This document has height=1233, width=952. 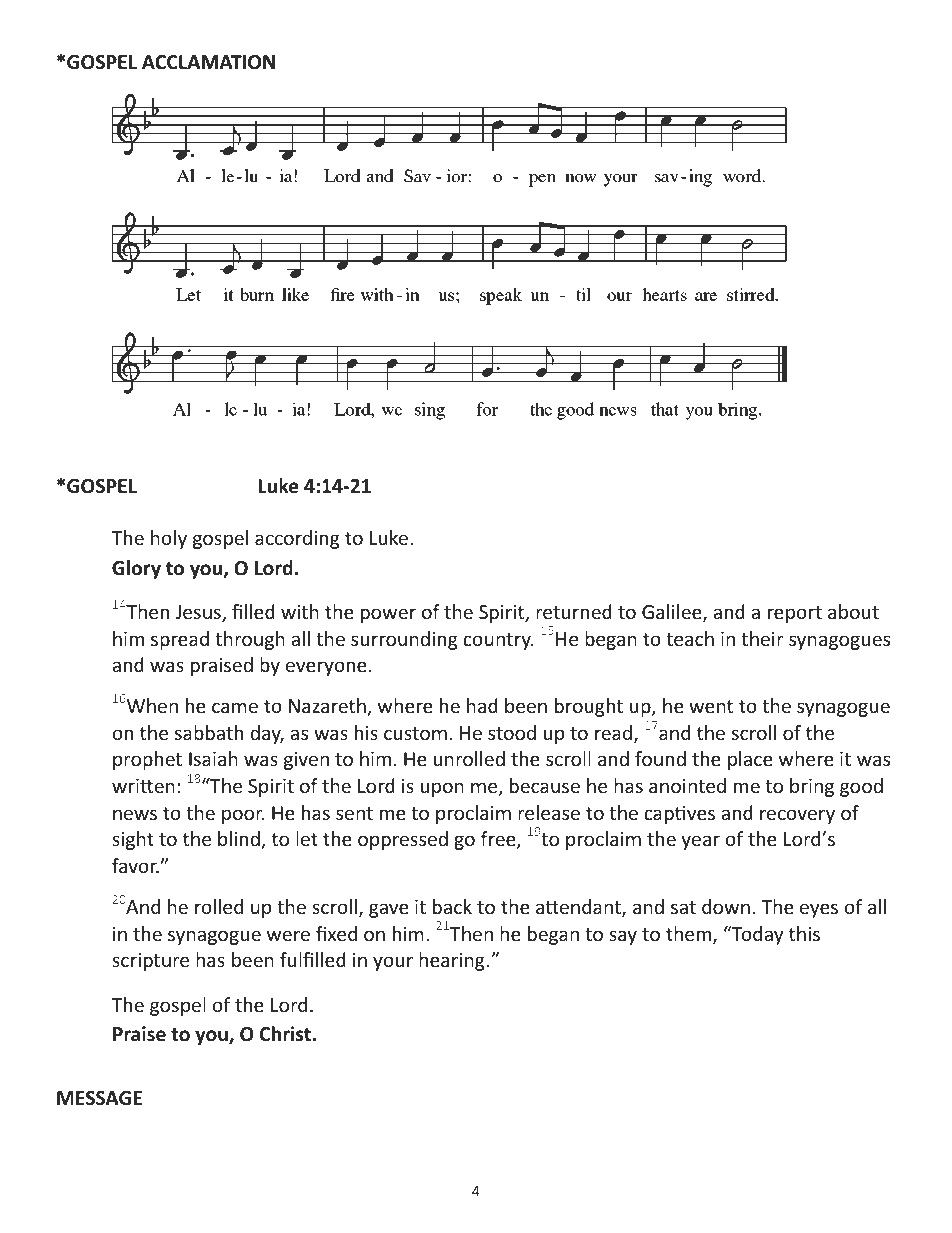 What do you see at coordinates (99, 1098) in the document?
I see `MESSAGE` at bounding box center [99, 1098].
